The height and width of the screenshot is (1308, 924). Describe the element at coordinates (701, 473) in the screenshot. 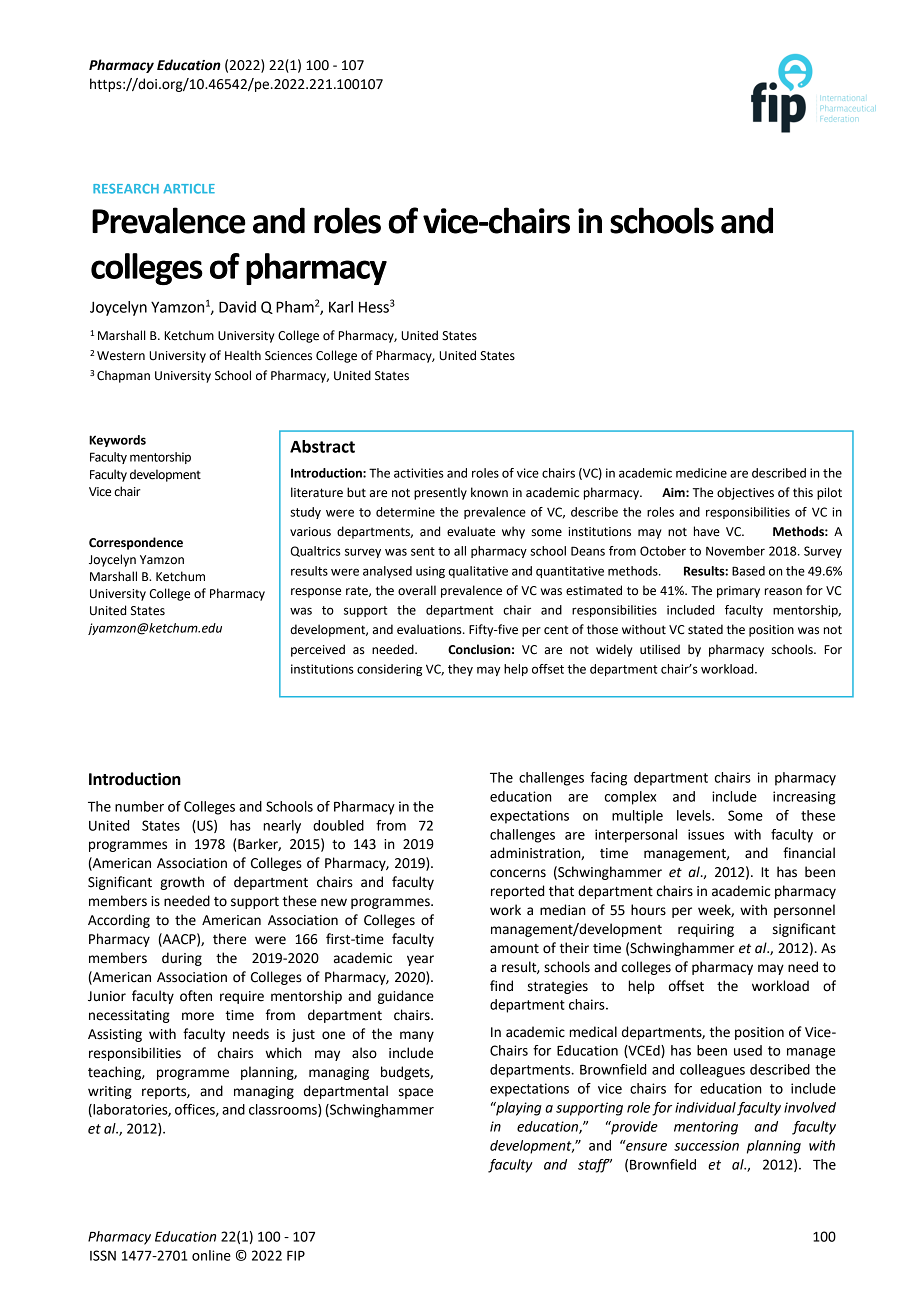

I see `medicine` at that location.
